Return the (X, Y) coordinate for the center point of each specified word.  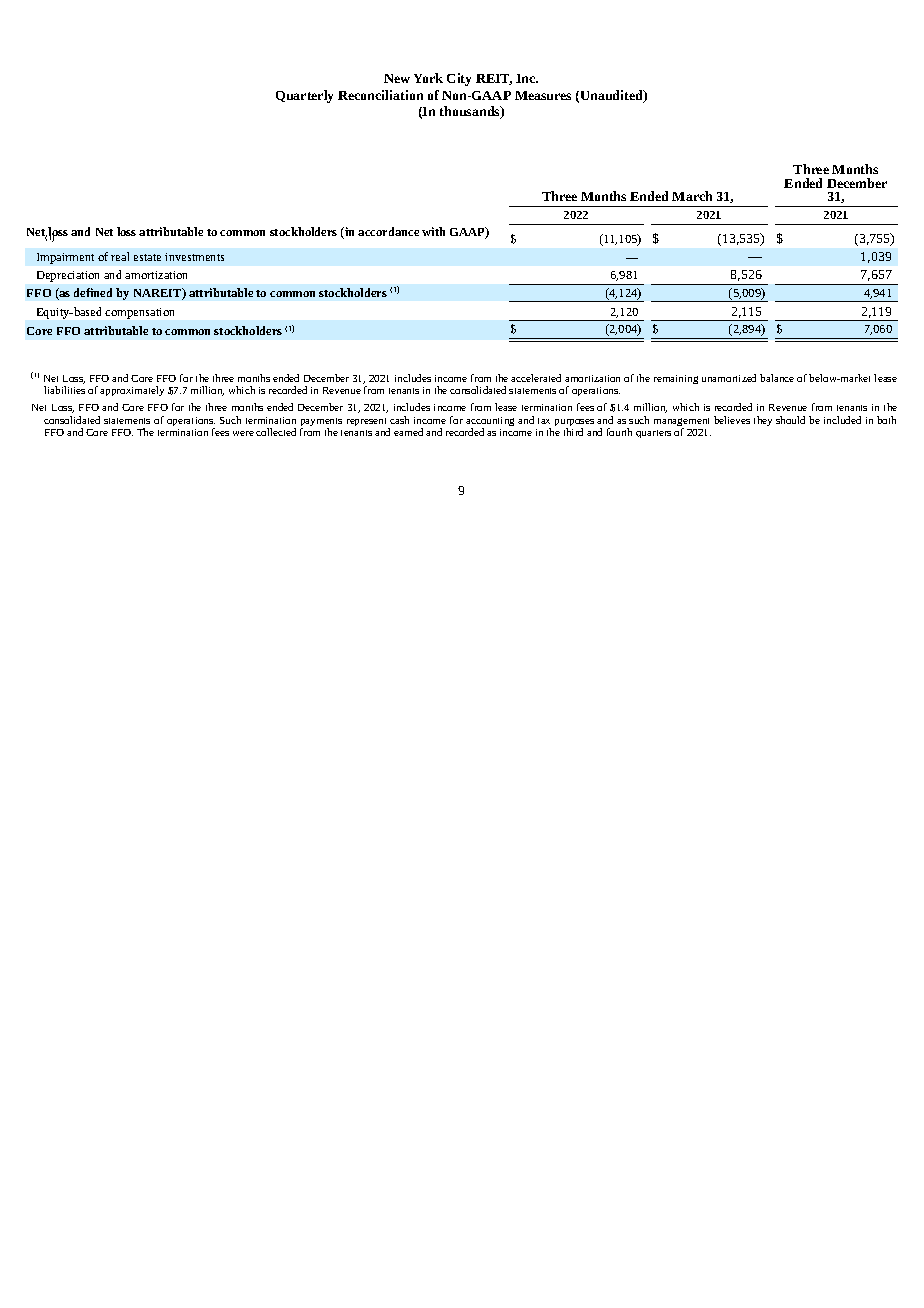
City (459, 79)
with (433, 231)
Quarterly (304, 96)
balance (777, 378)
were (243, 433)
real (120, 256)
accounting (490, 423)
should (790, 420)
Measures (543, 95)
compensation (139, 313)
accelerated (536, 378)
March (692, 196)
